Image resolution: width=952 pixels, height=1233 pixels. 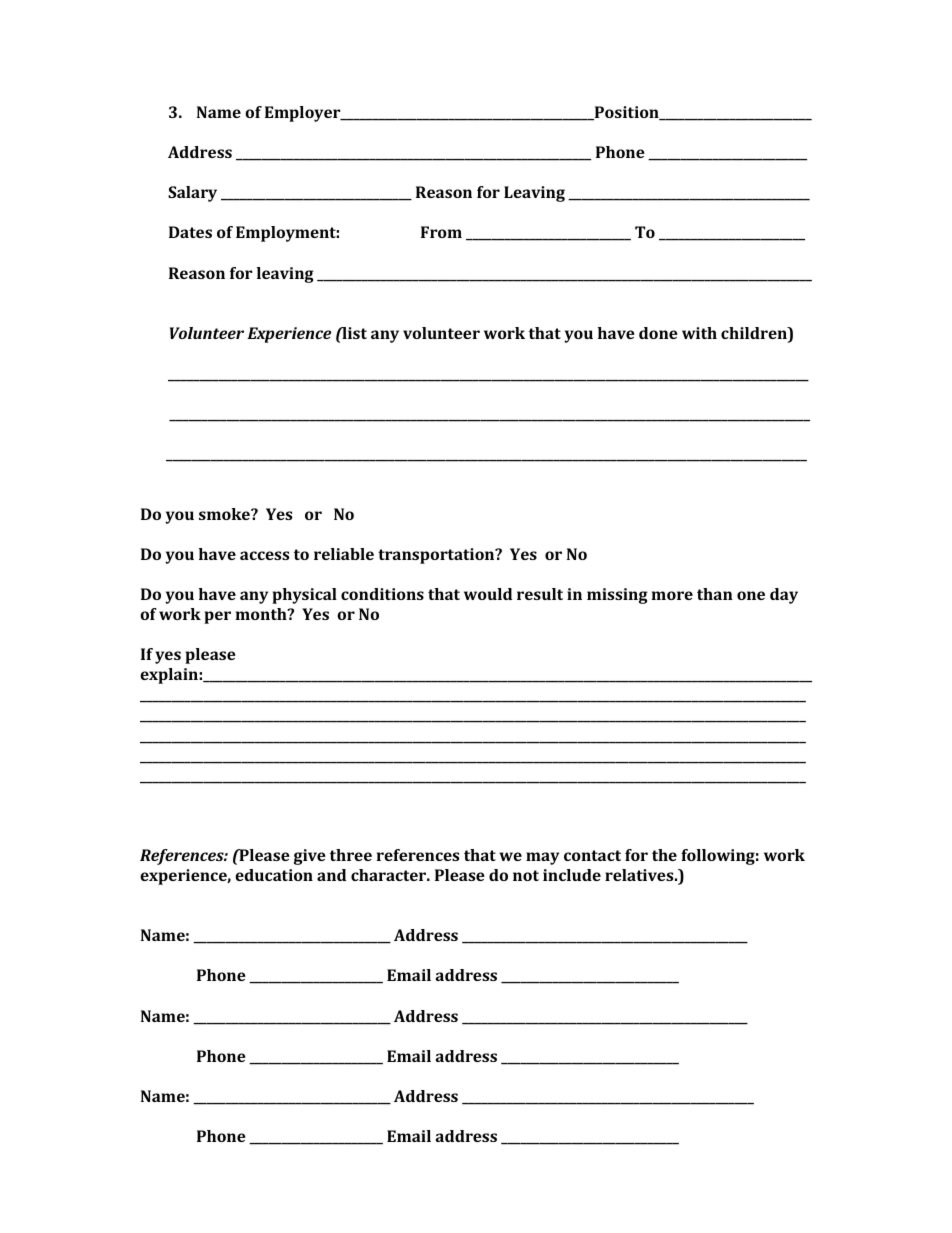 I want to click on more, so click(x=672, y=595).
